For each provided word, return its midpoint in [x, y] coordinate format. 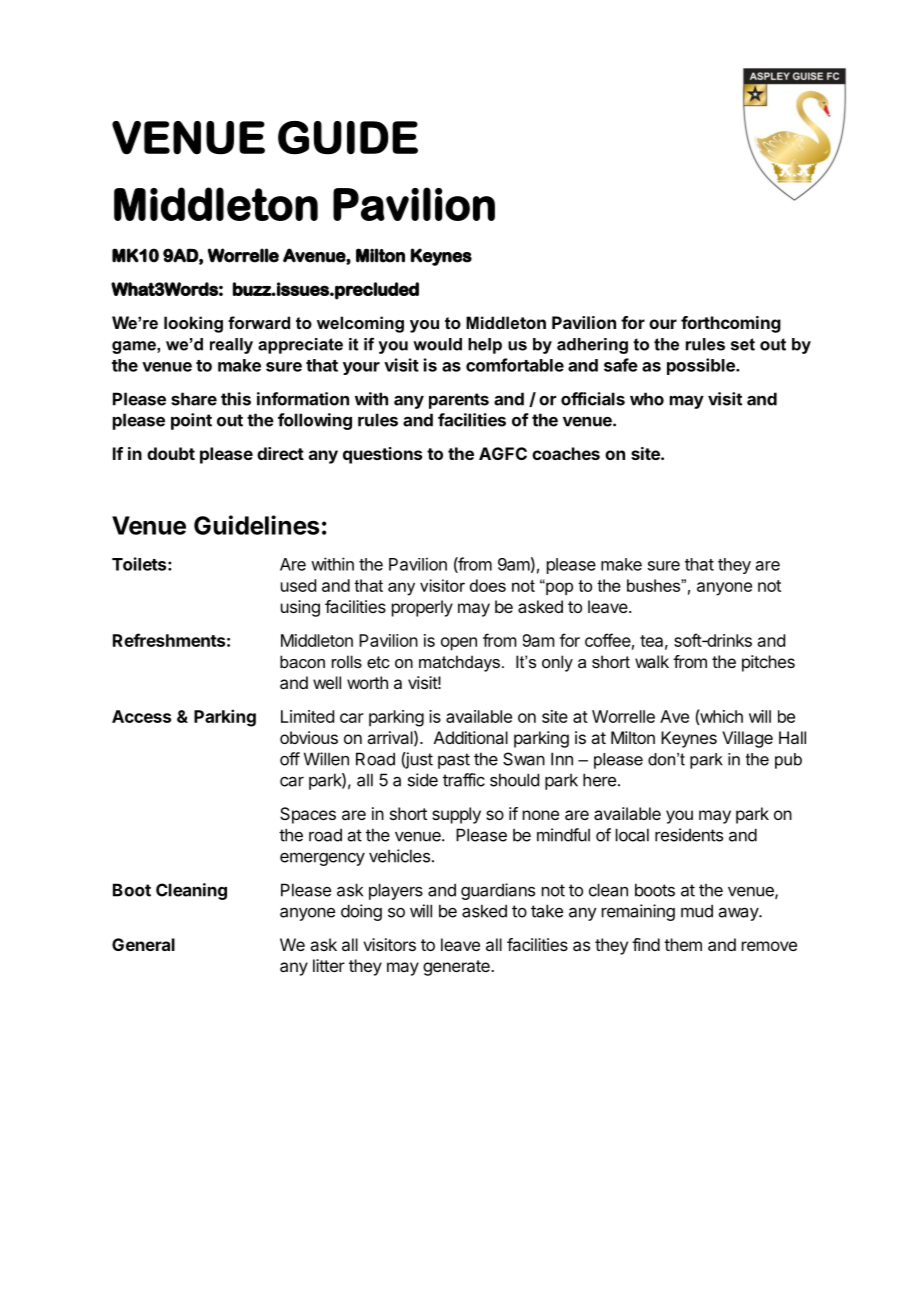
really [231, 346]
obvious [309, 737]
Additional [471, 737]
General [143, 944]
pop [558, 588]
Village [747, 739]
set [743, 344]
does [488, 585]
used [298, 585]
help [485, 346]
